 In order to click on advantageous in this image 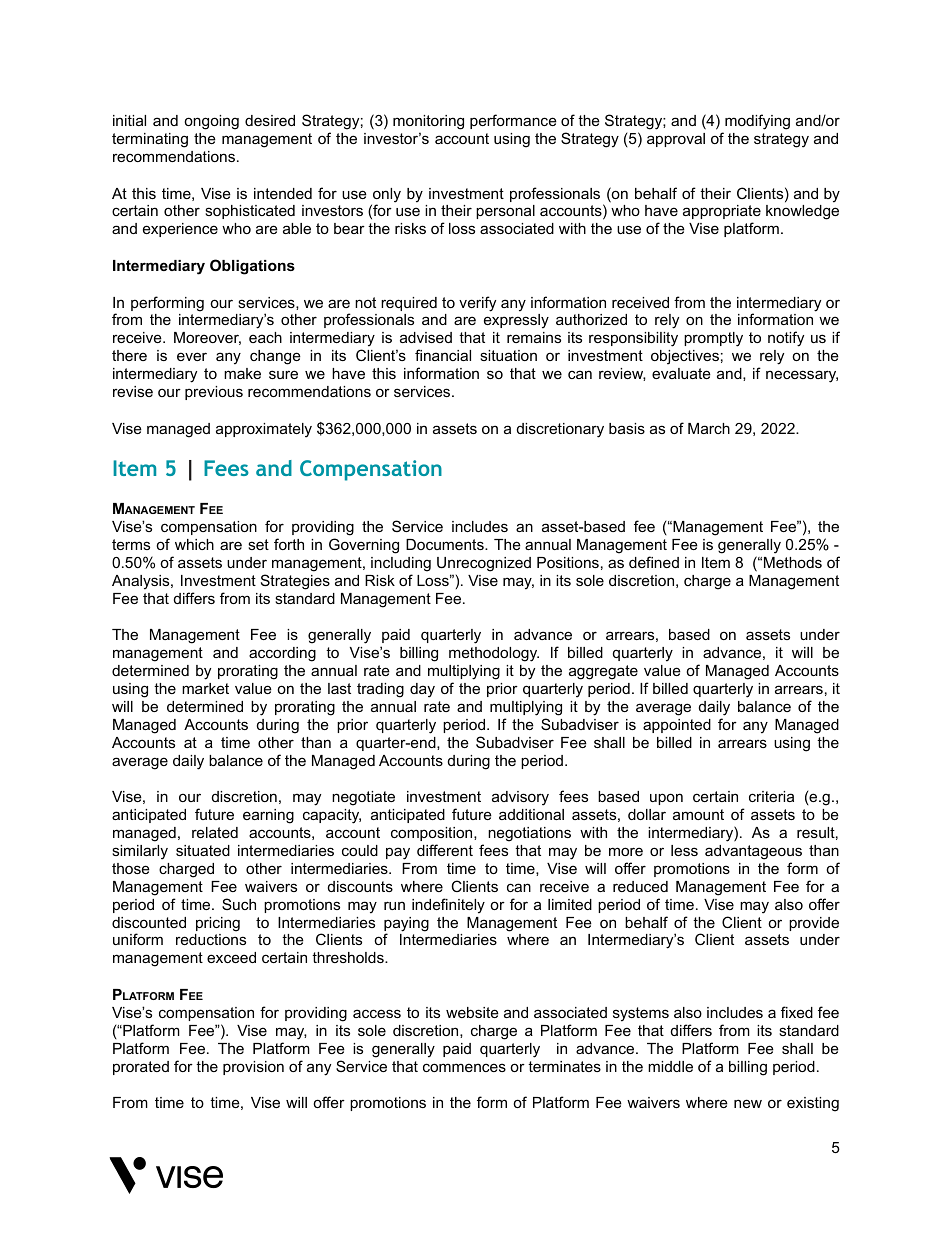, I will do `click(753, 852)`.
